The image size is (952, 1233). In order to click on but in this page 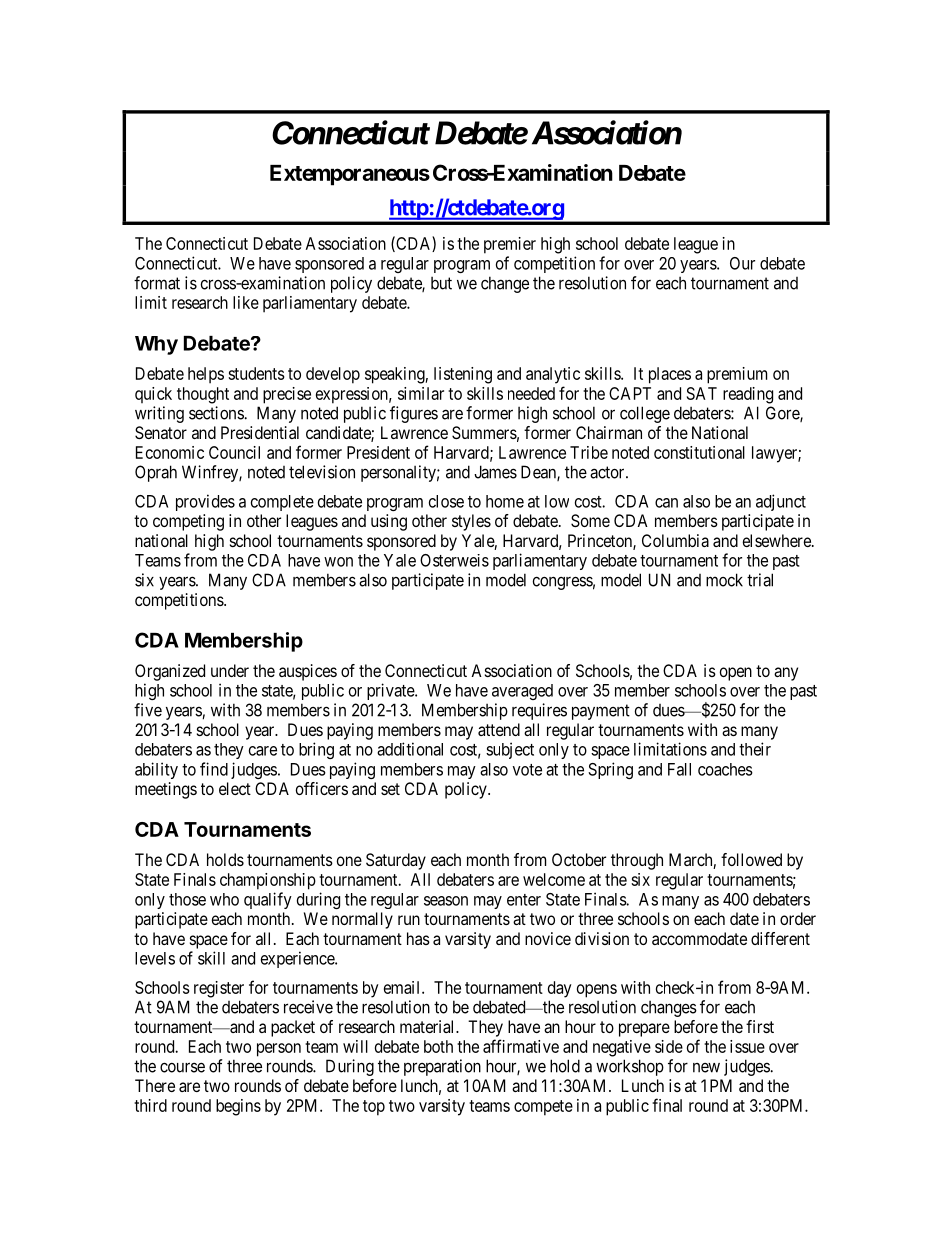, I will do `click(441, 283)`.
